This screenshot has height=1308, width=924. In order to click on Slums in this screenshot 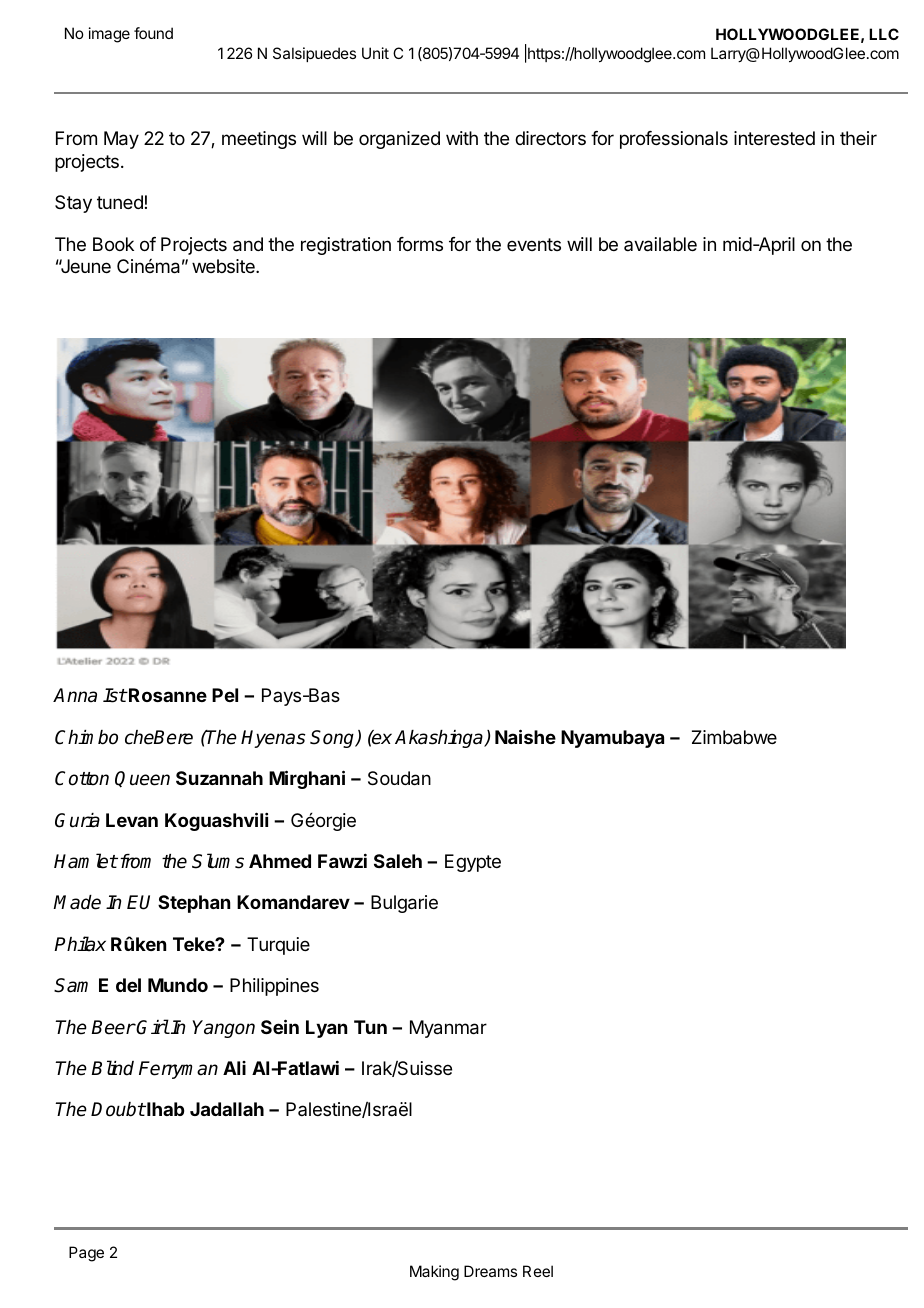, I will do `click(218, 861)`.
